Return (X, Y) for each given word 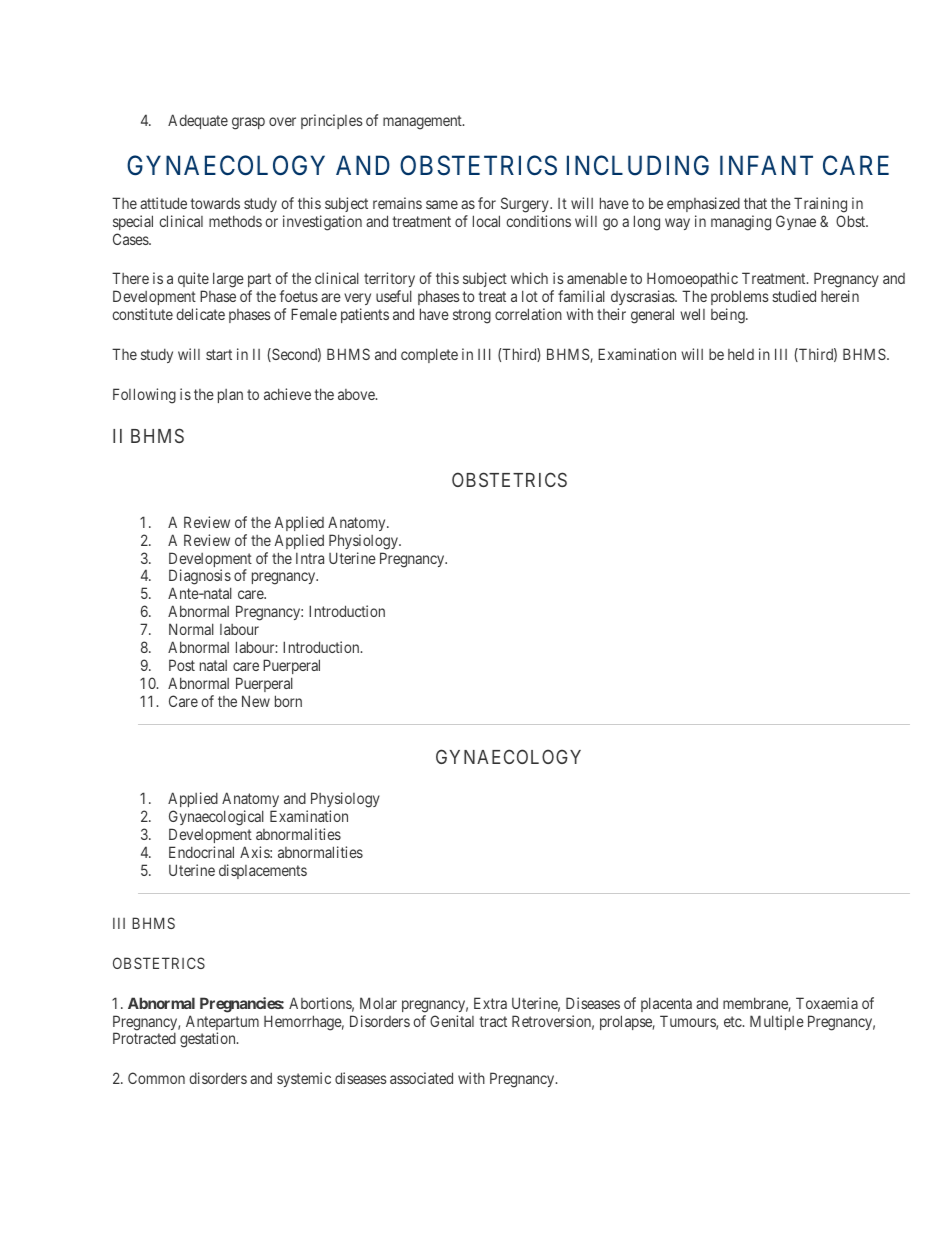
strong (472, 316)
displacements (263, 871)
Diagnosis (200, 578)
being (729, 316)
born (288, 701)
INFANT (766, 165)
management (423, 122)
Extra (490, 1003)
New (256, 701)
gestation (209, 1040)
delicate (200, 314)
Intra (310, 558)
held (741, 354)
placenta (666, 1004)
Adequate (198, 121)
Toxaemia (827, 1003)
